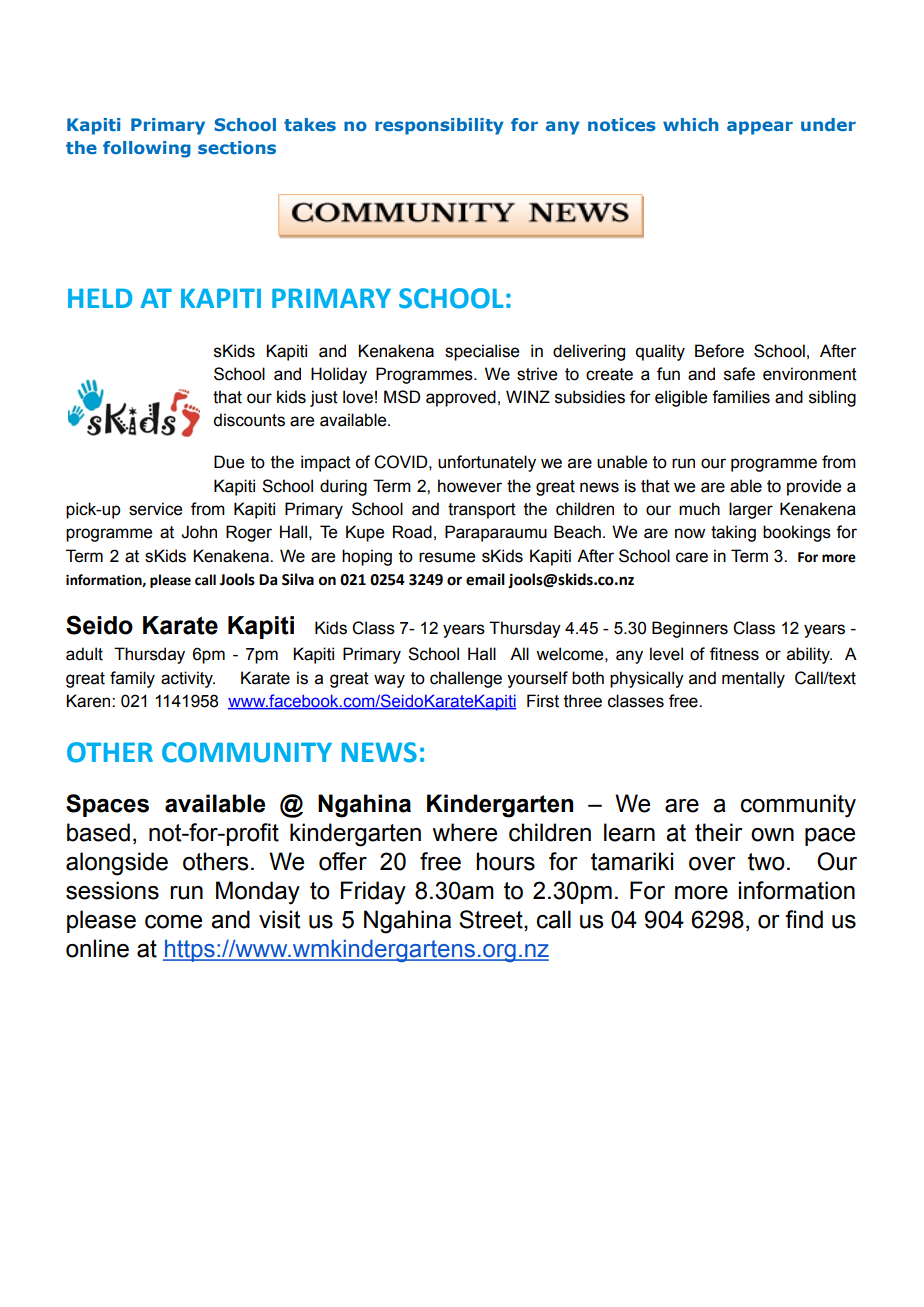 This screenshot has width=924, height=1307. Describe the element at coordinates (112, 890) in the screenshot. I see `sessions` at that location.
